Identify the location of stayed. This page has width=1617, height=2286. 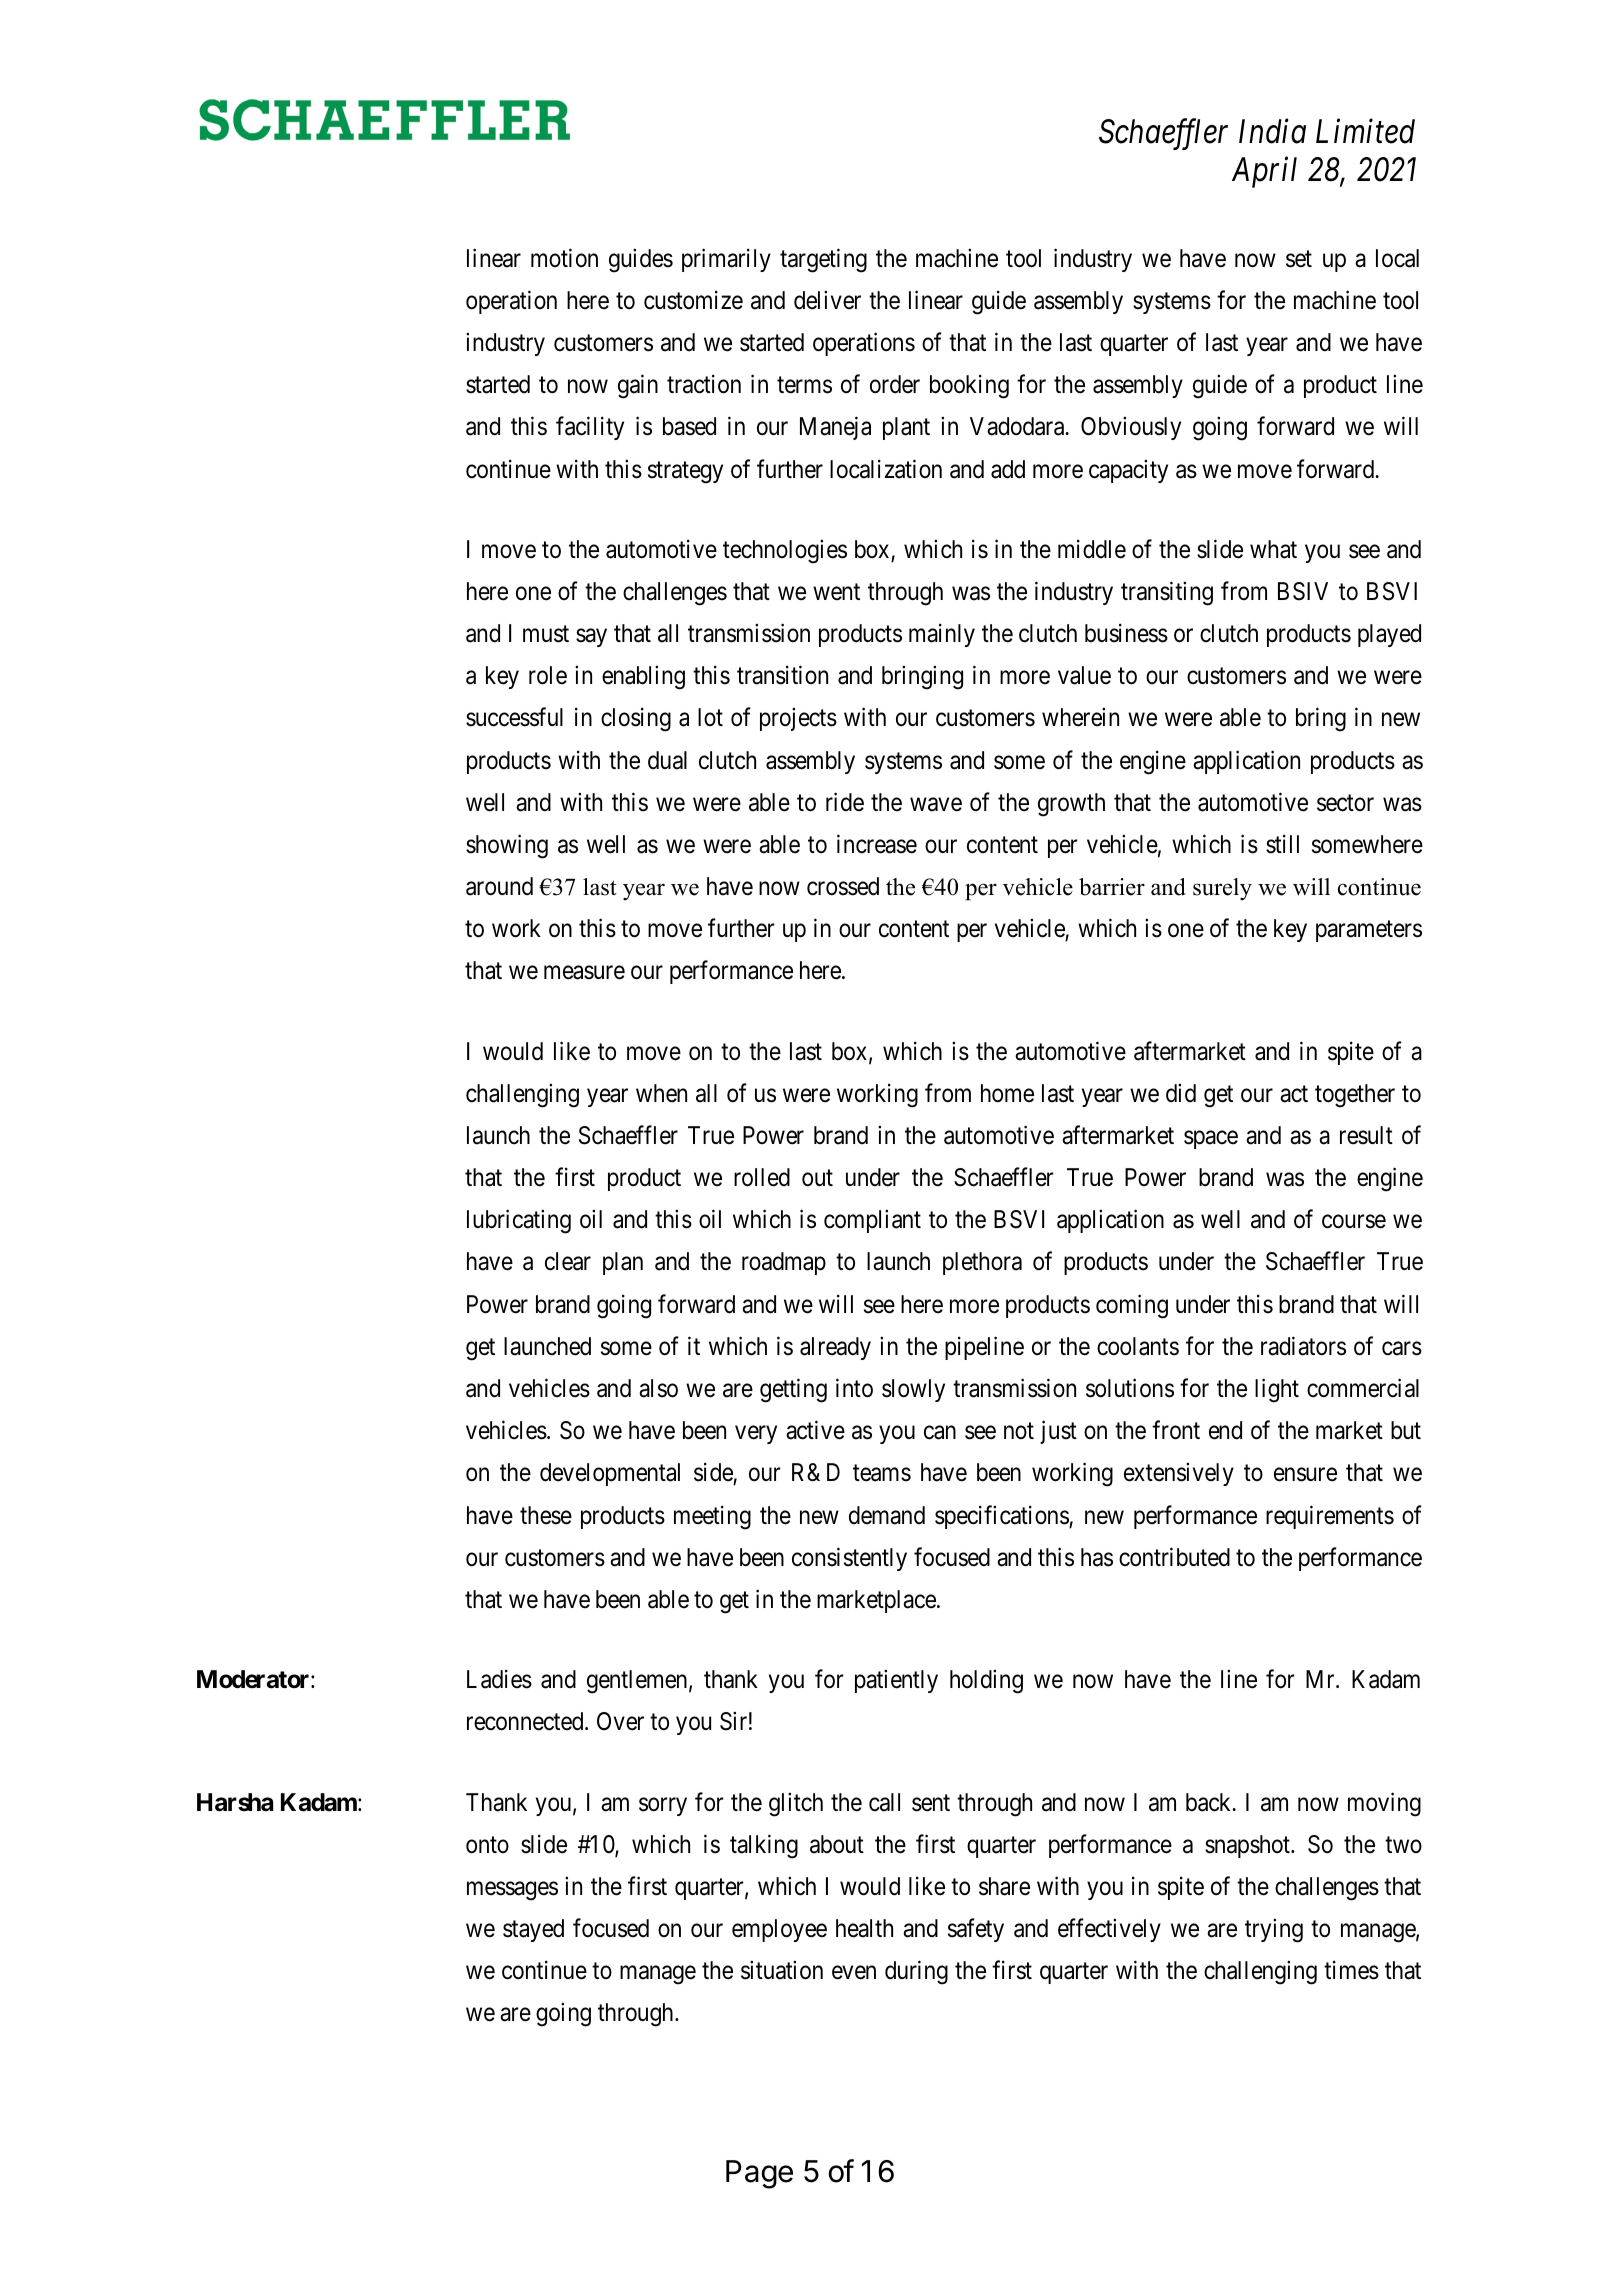
(533, 1930).
